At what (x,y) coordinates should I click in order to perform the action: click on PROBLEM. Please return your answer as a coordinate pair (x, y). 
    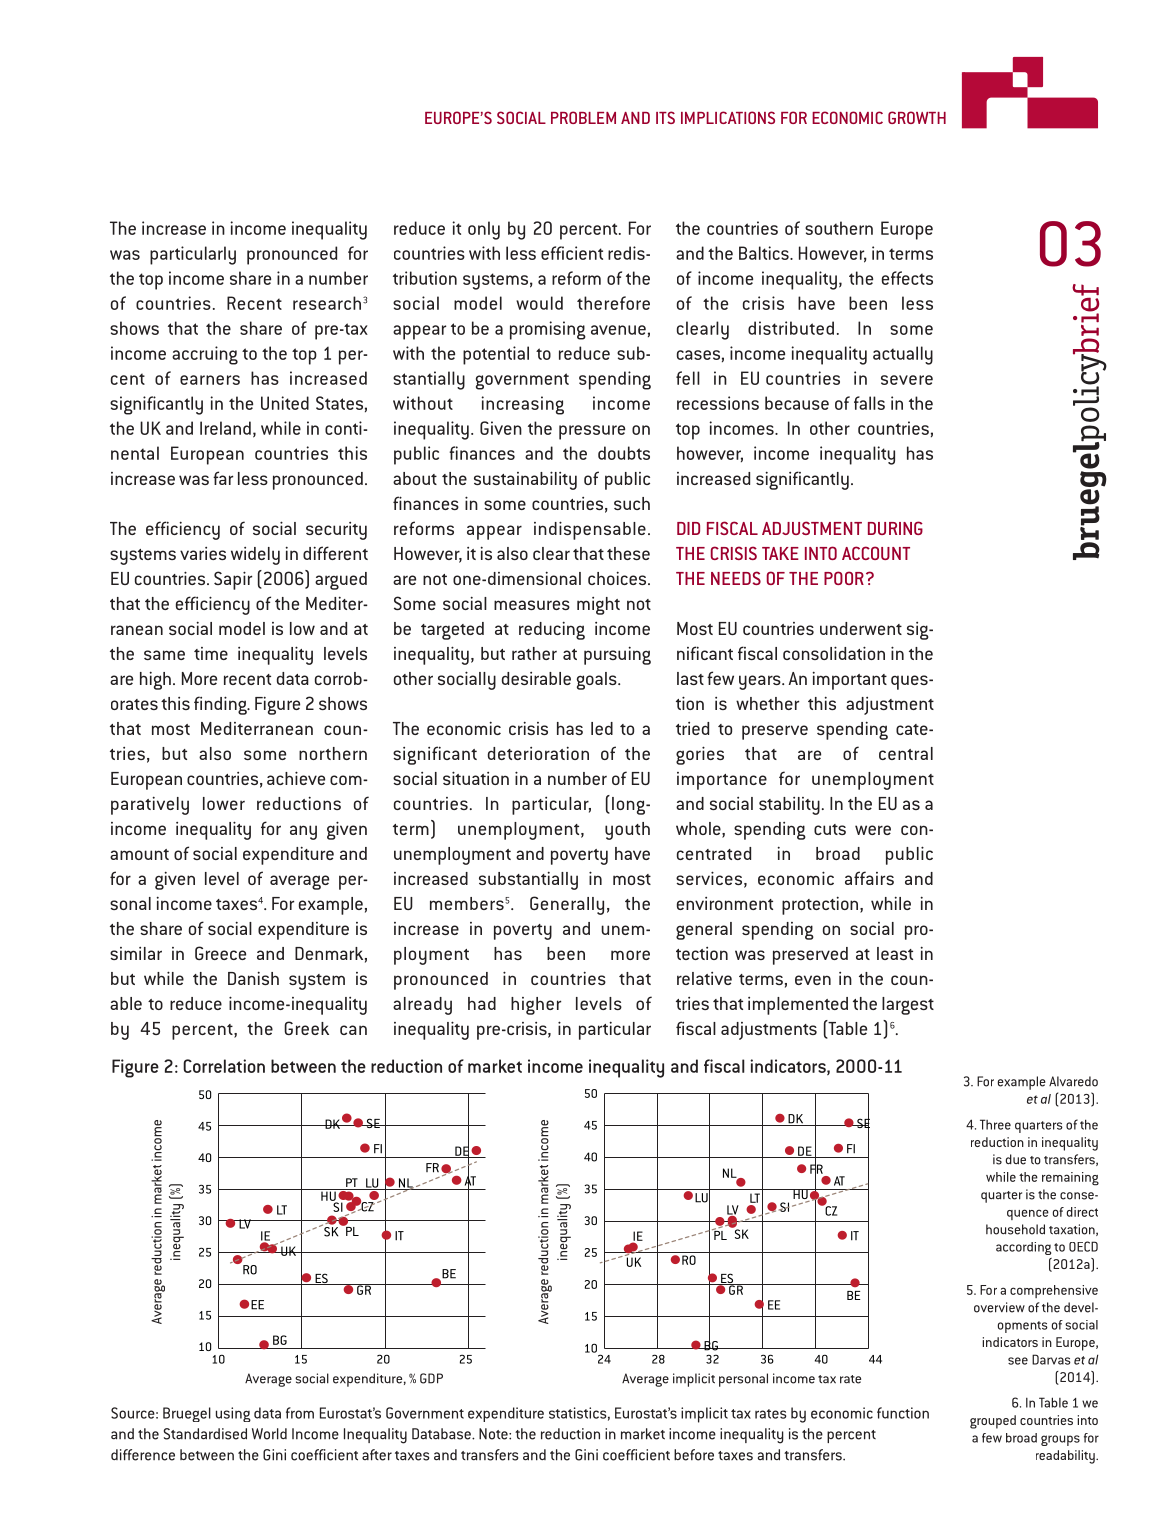
    Looking at the image, I should click on (583, 117).
